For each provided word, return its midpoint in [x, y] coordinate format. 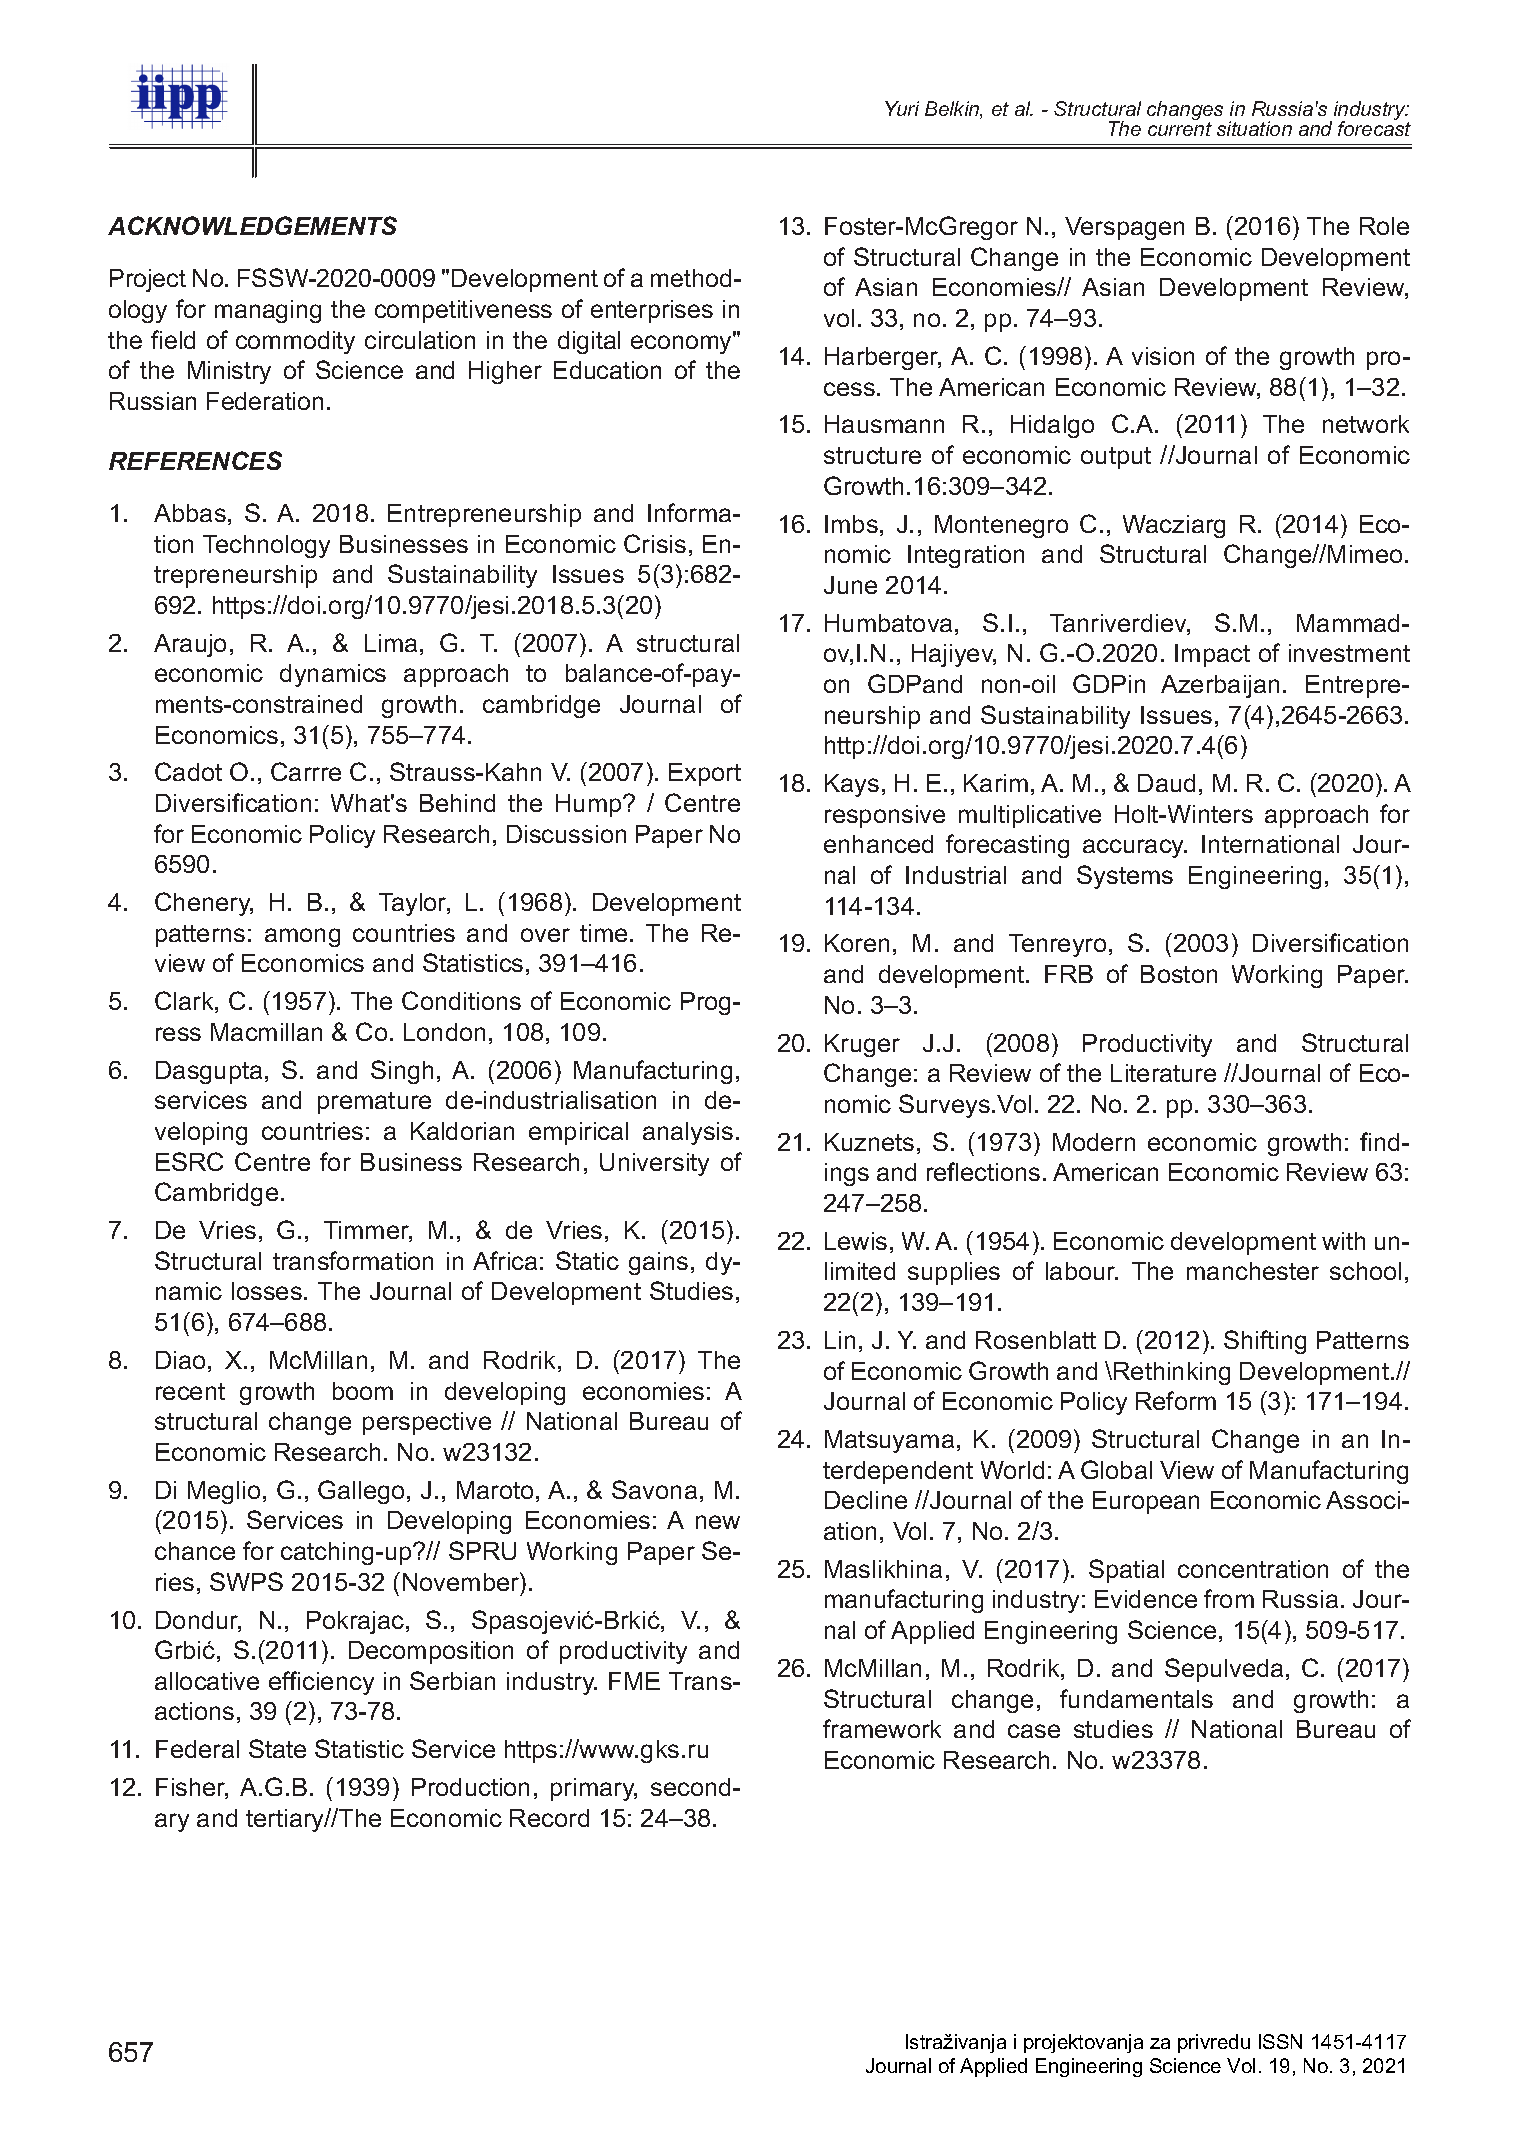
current [1180, 129]
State [277, 1748]
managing [268, 311]
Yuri [902, 108]
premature [374, 1103]
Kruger [862, 1045]
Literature [1163, 1073]
